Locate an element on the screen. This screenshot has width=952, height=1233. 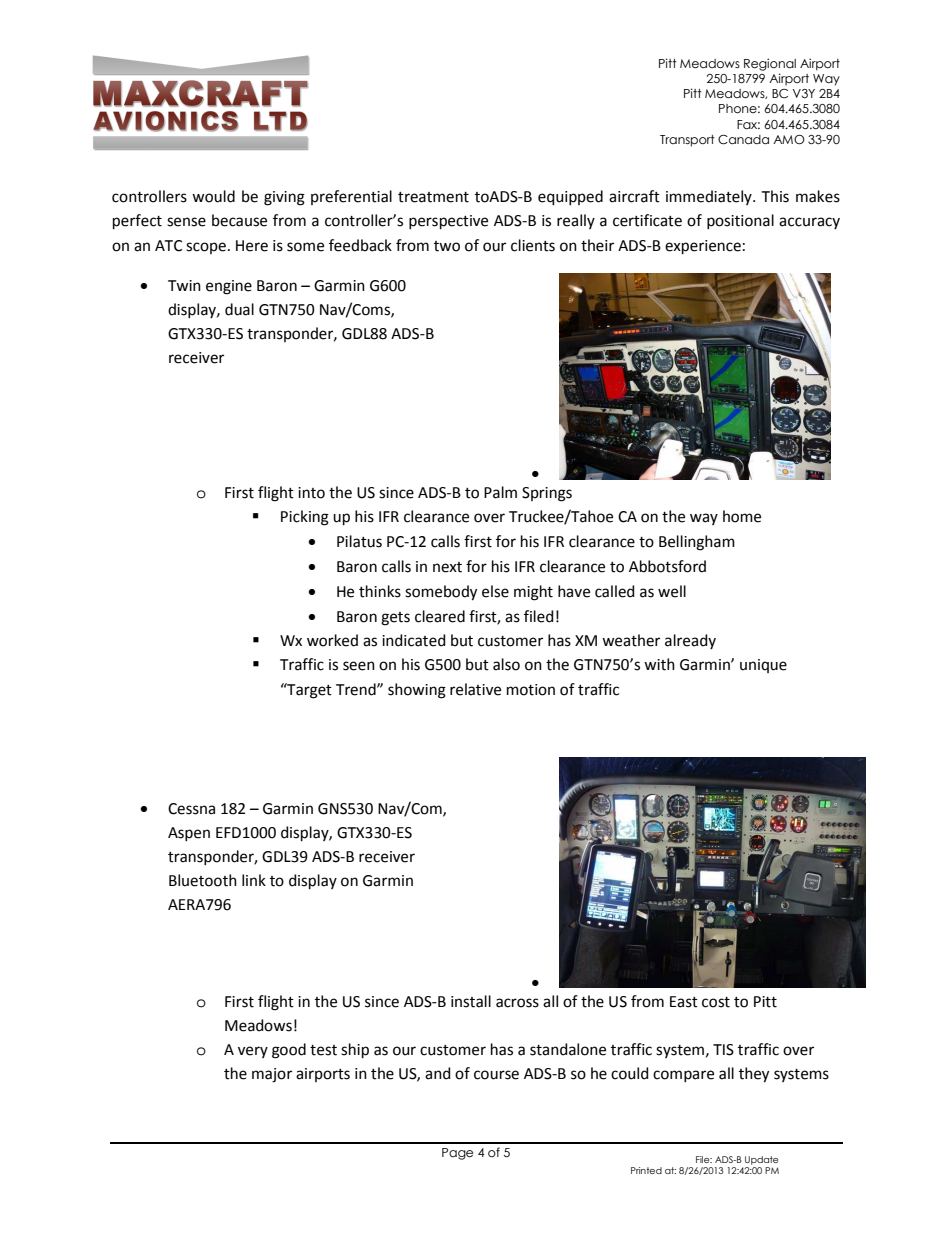
would is located at coordinates (213, 196).
